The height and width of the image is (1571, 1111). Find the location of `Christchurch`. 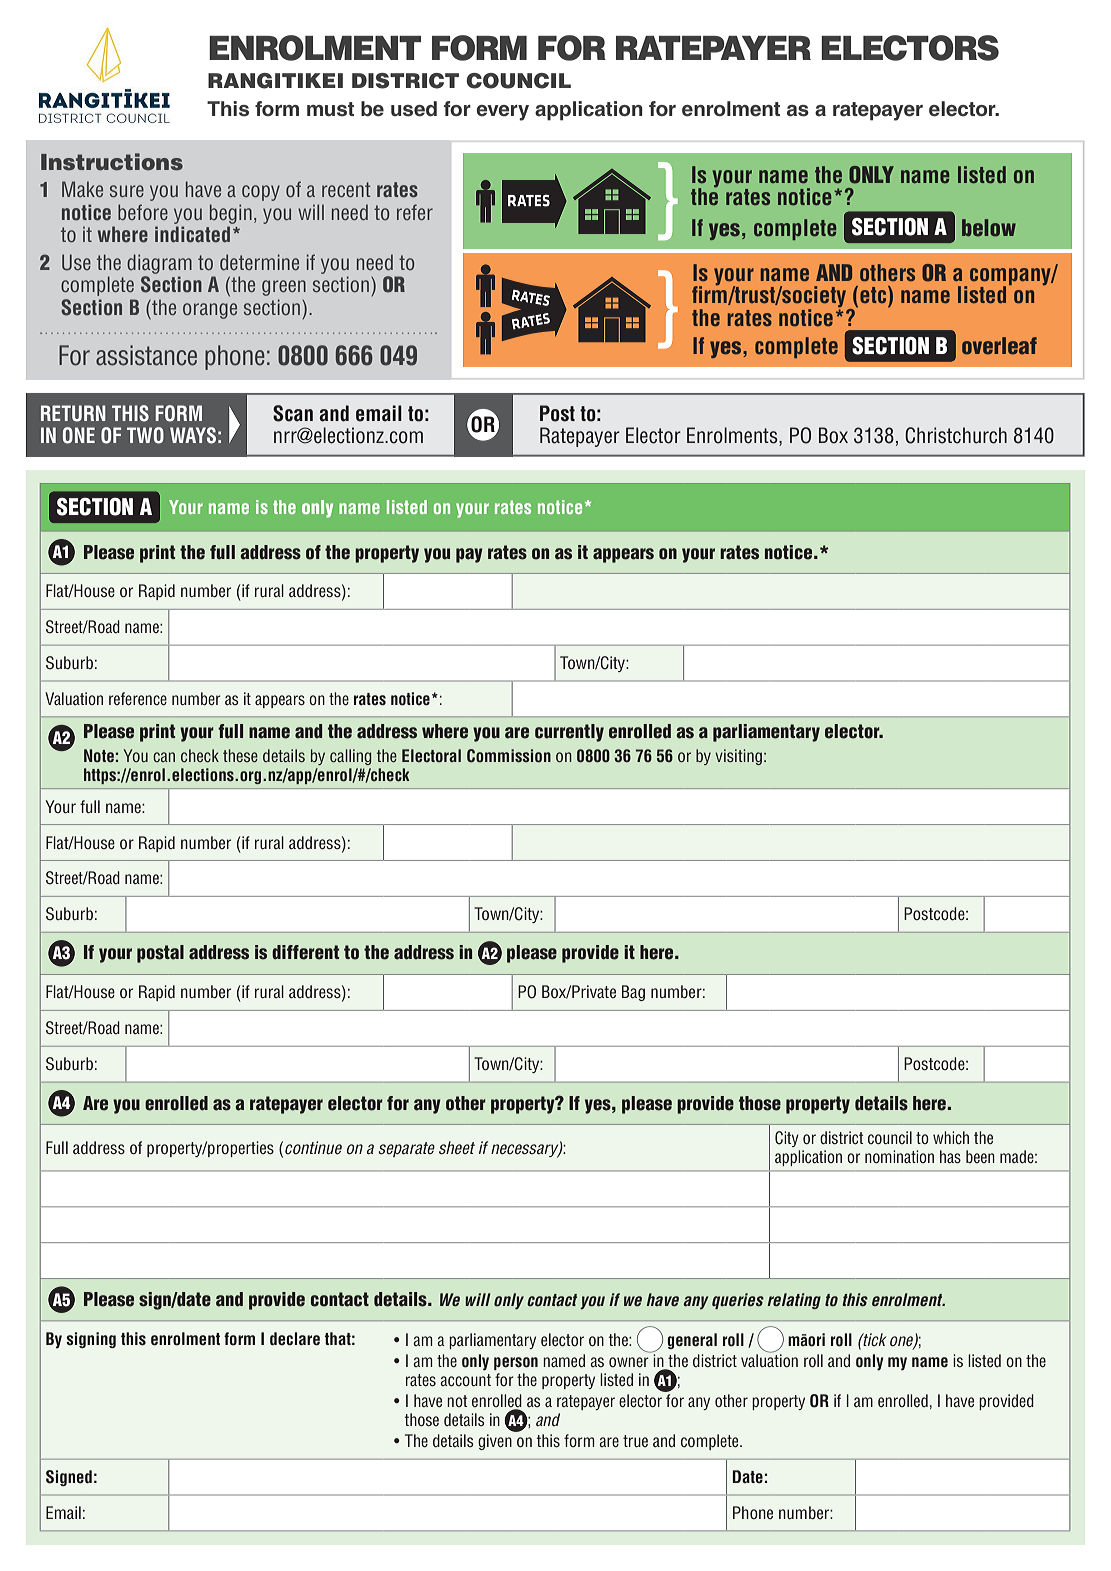

Christchurch is located at coordinates (956, 435).
